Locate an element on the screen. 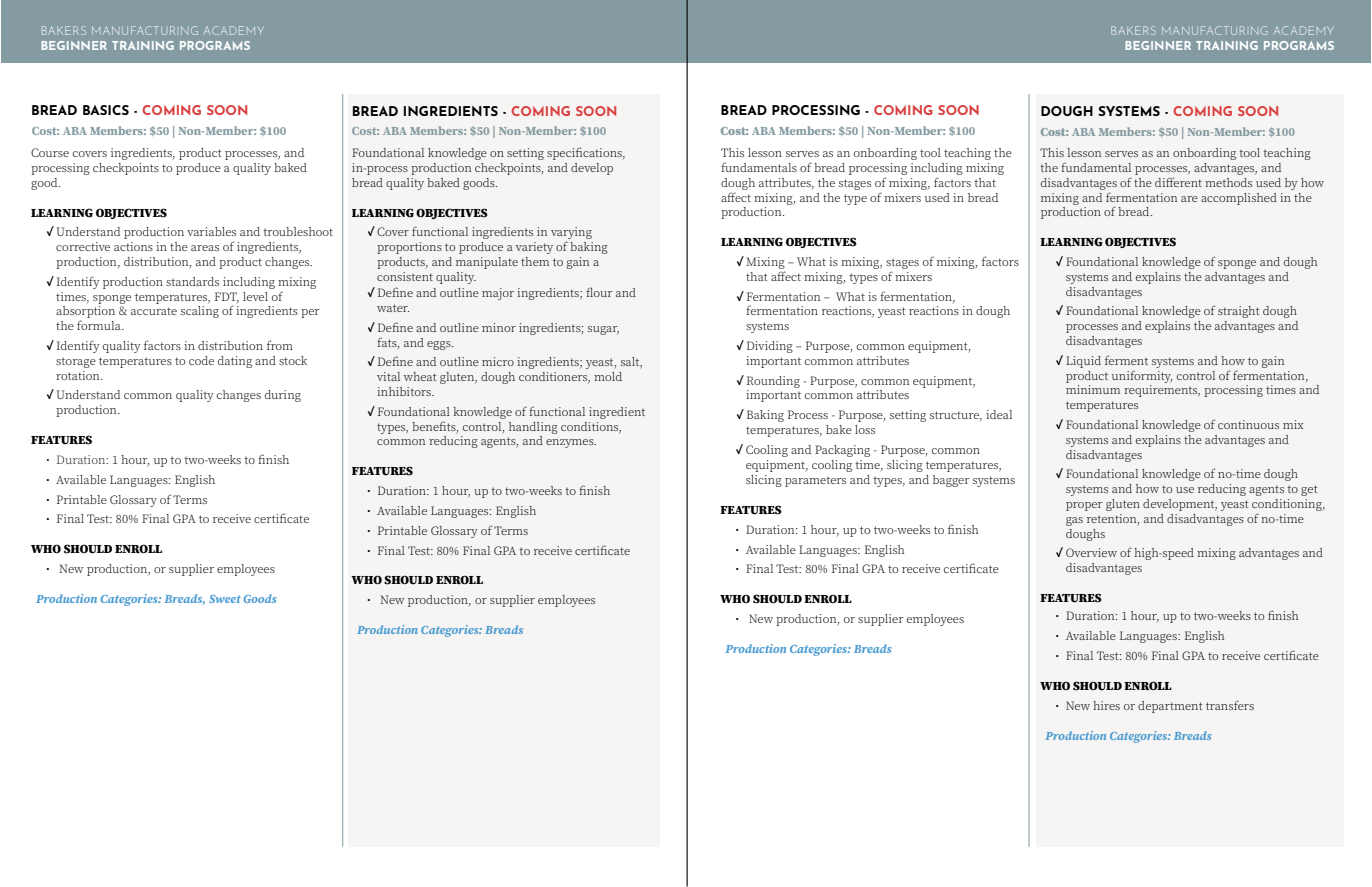 The image size is (1372, 887). minimum is located at coordinates (1093, 389).
